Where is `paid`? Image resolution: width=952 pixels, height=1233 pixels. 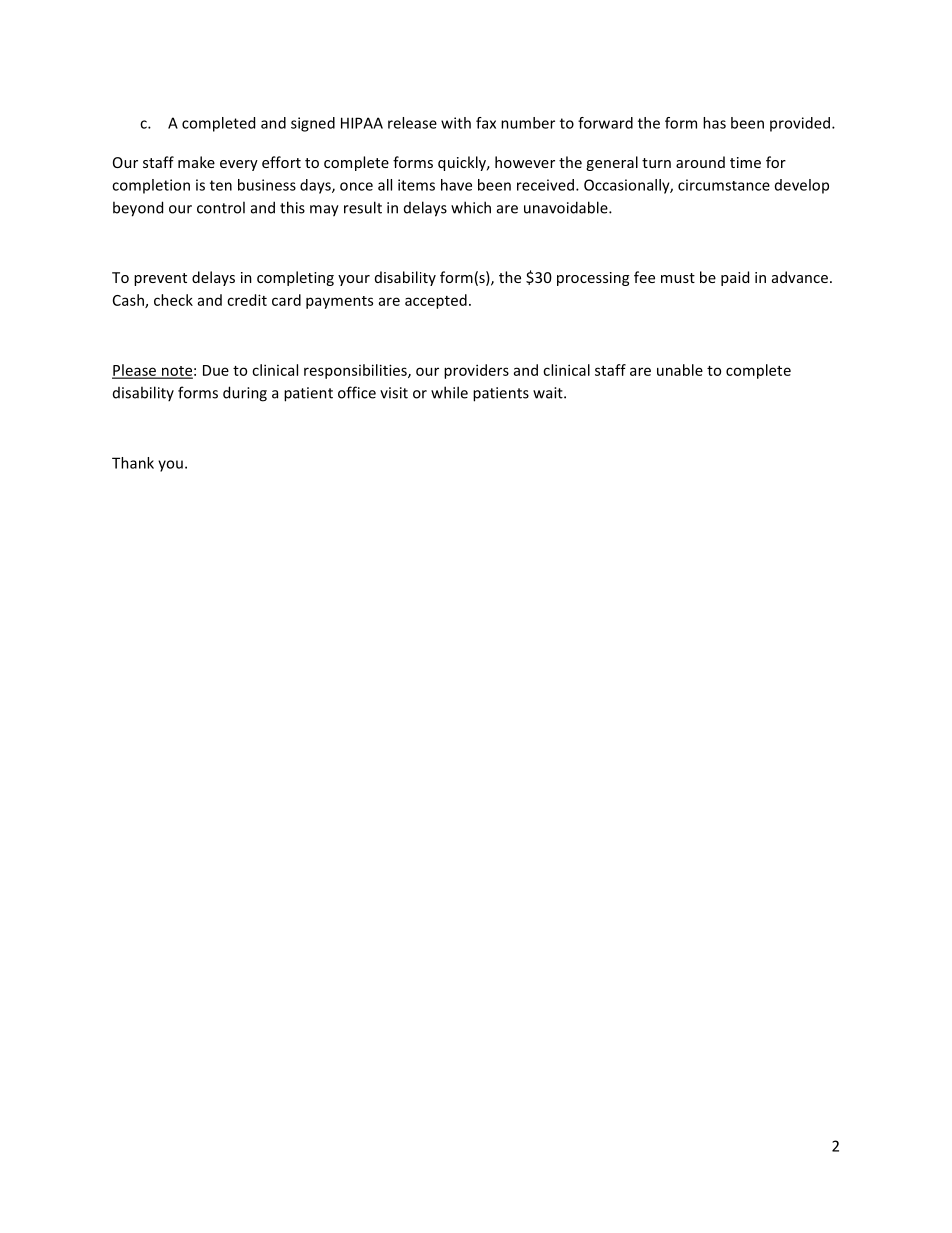 paid is located at coordinates (735, 278).
